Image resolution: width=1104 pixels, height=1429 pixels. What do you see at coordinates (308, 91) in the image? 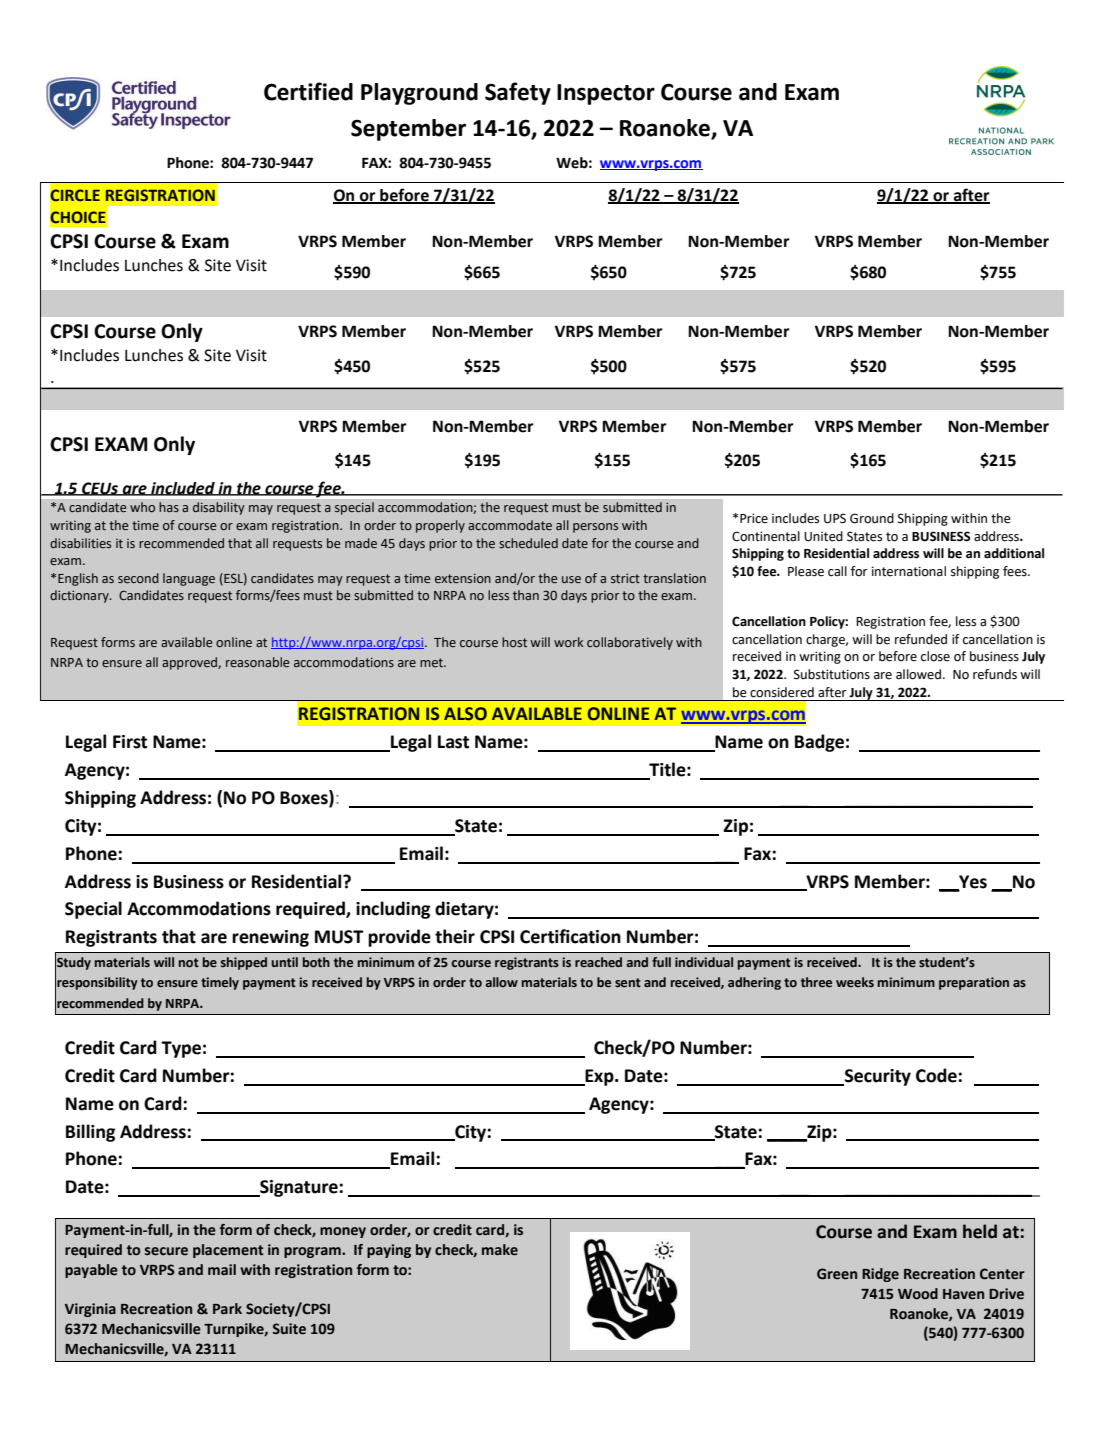
I see `Certified` at bounding box center [308, 91].
